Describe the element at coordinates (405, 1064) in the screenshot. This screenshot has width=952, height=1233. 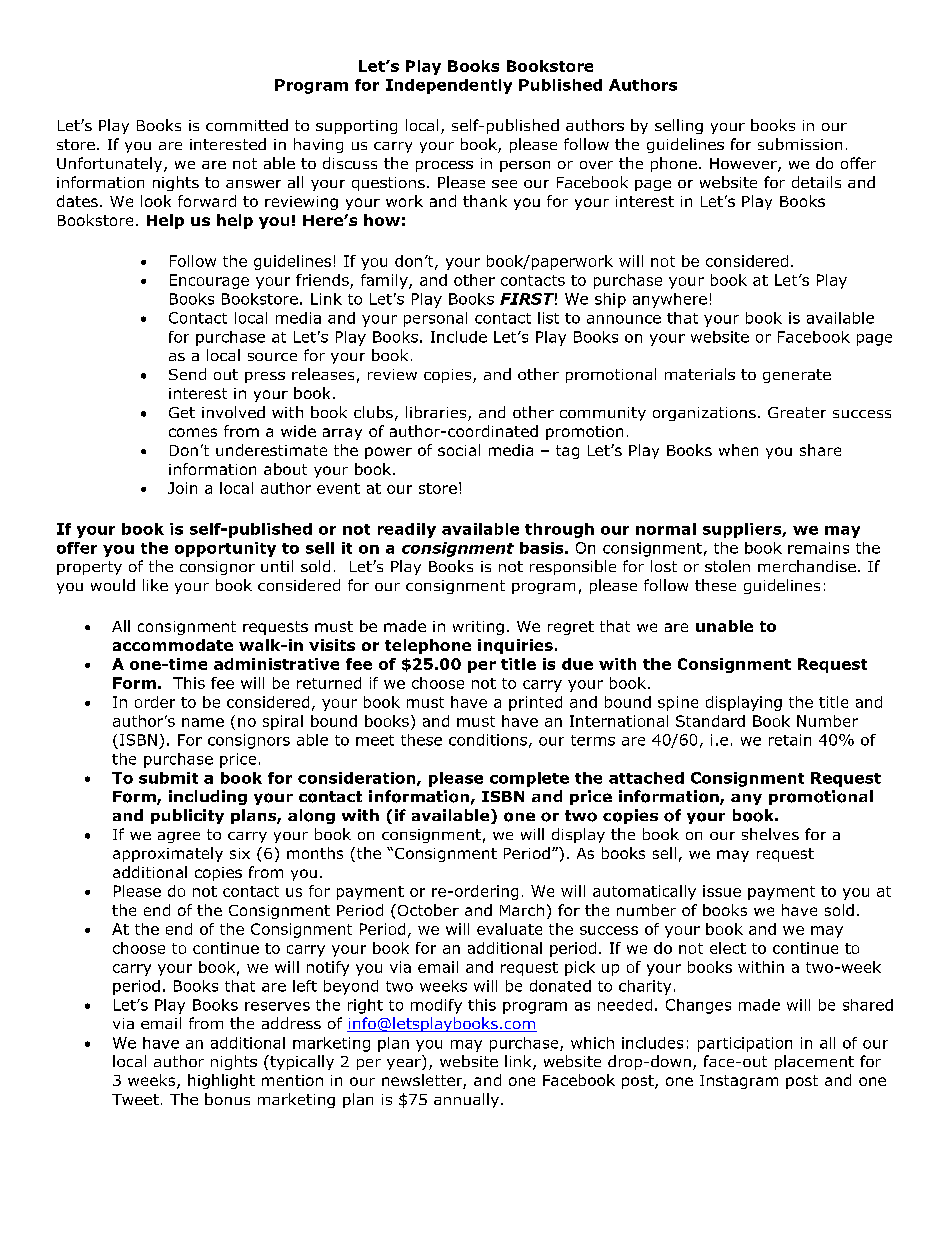
I see `year` at that location.
